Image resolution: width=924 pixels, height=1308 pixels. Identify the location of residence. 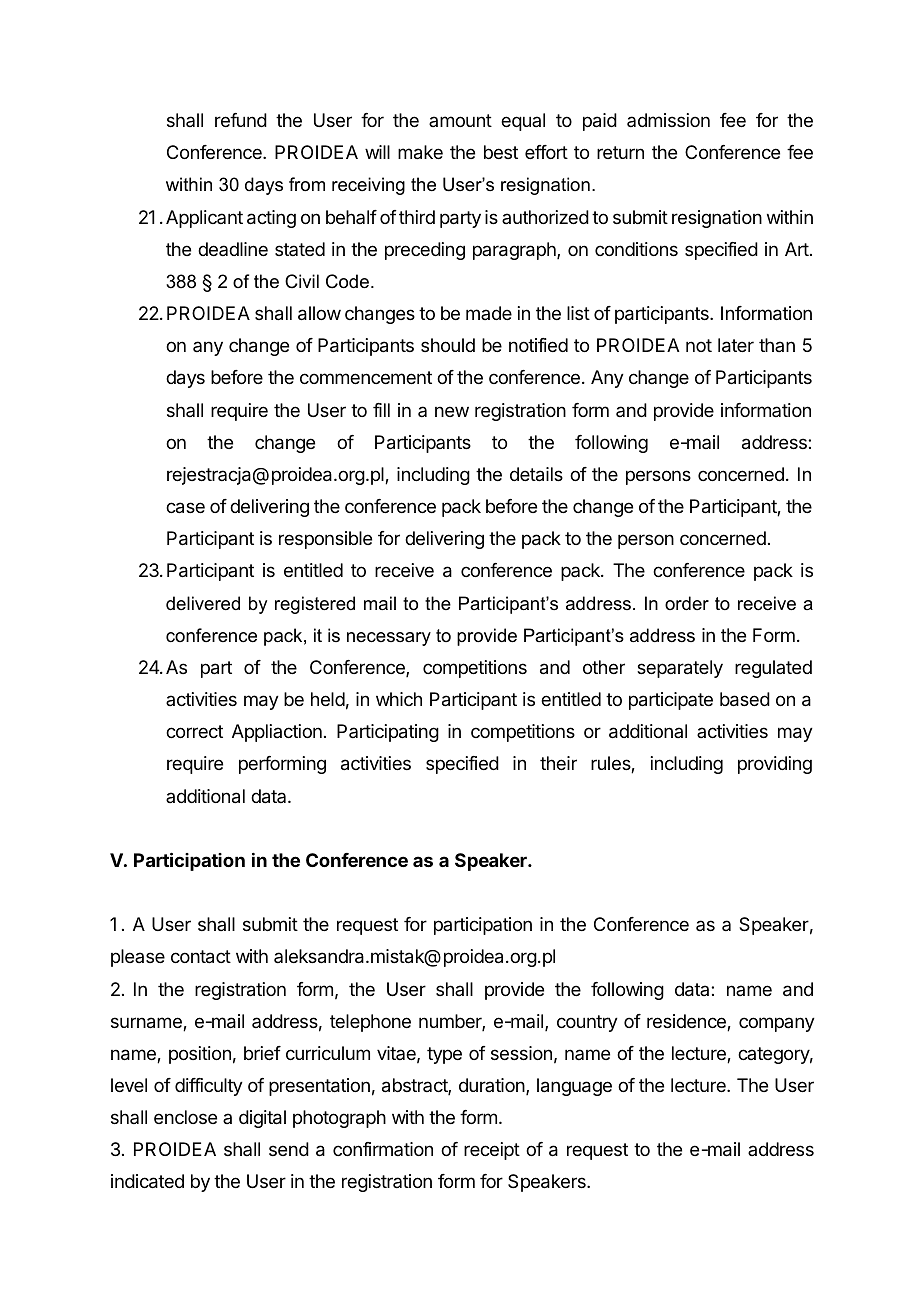
(687, 1022).
